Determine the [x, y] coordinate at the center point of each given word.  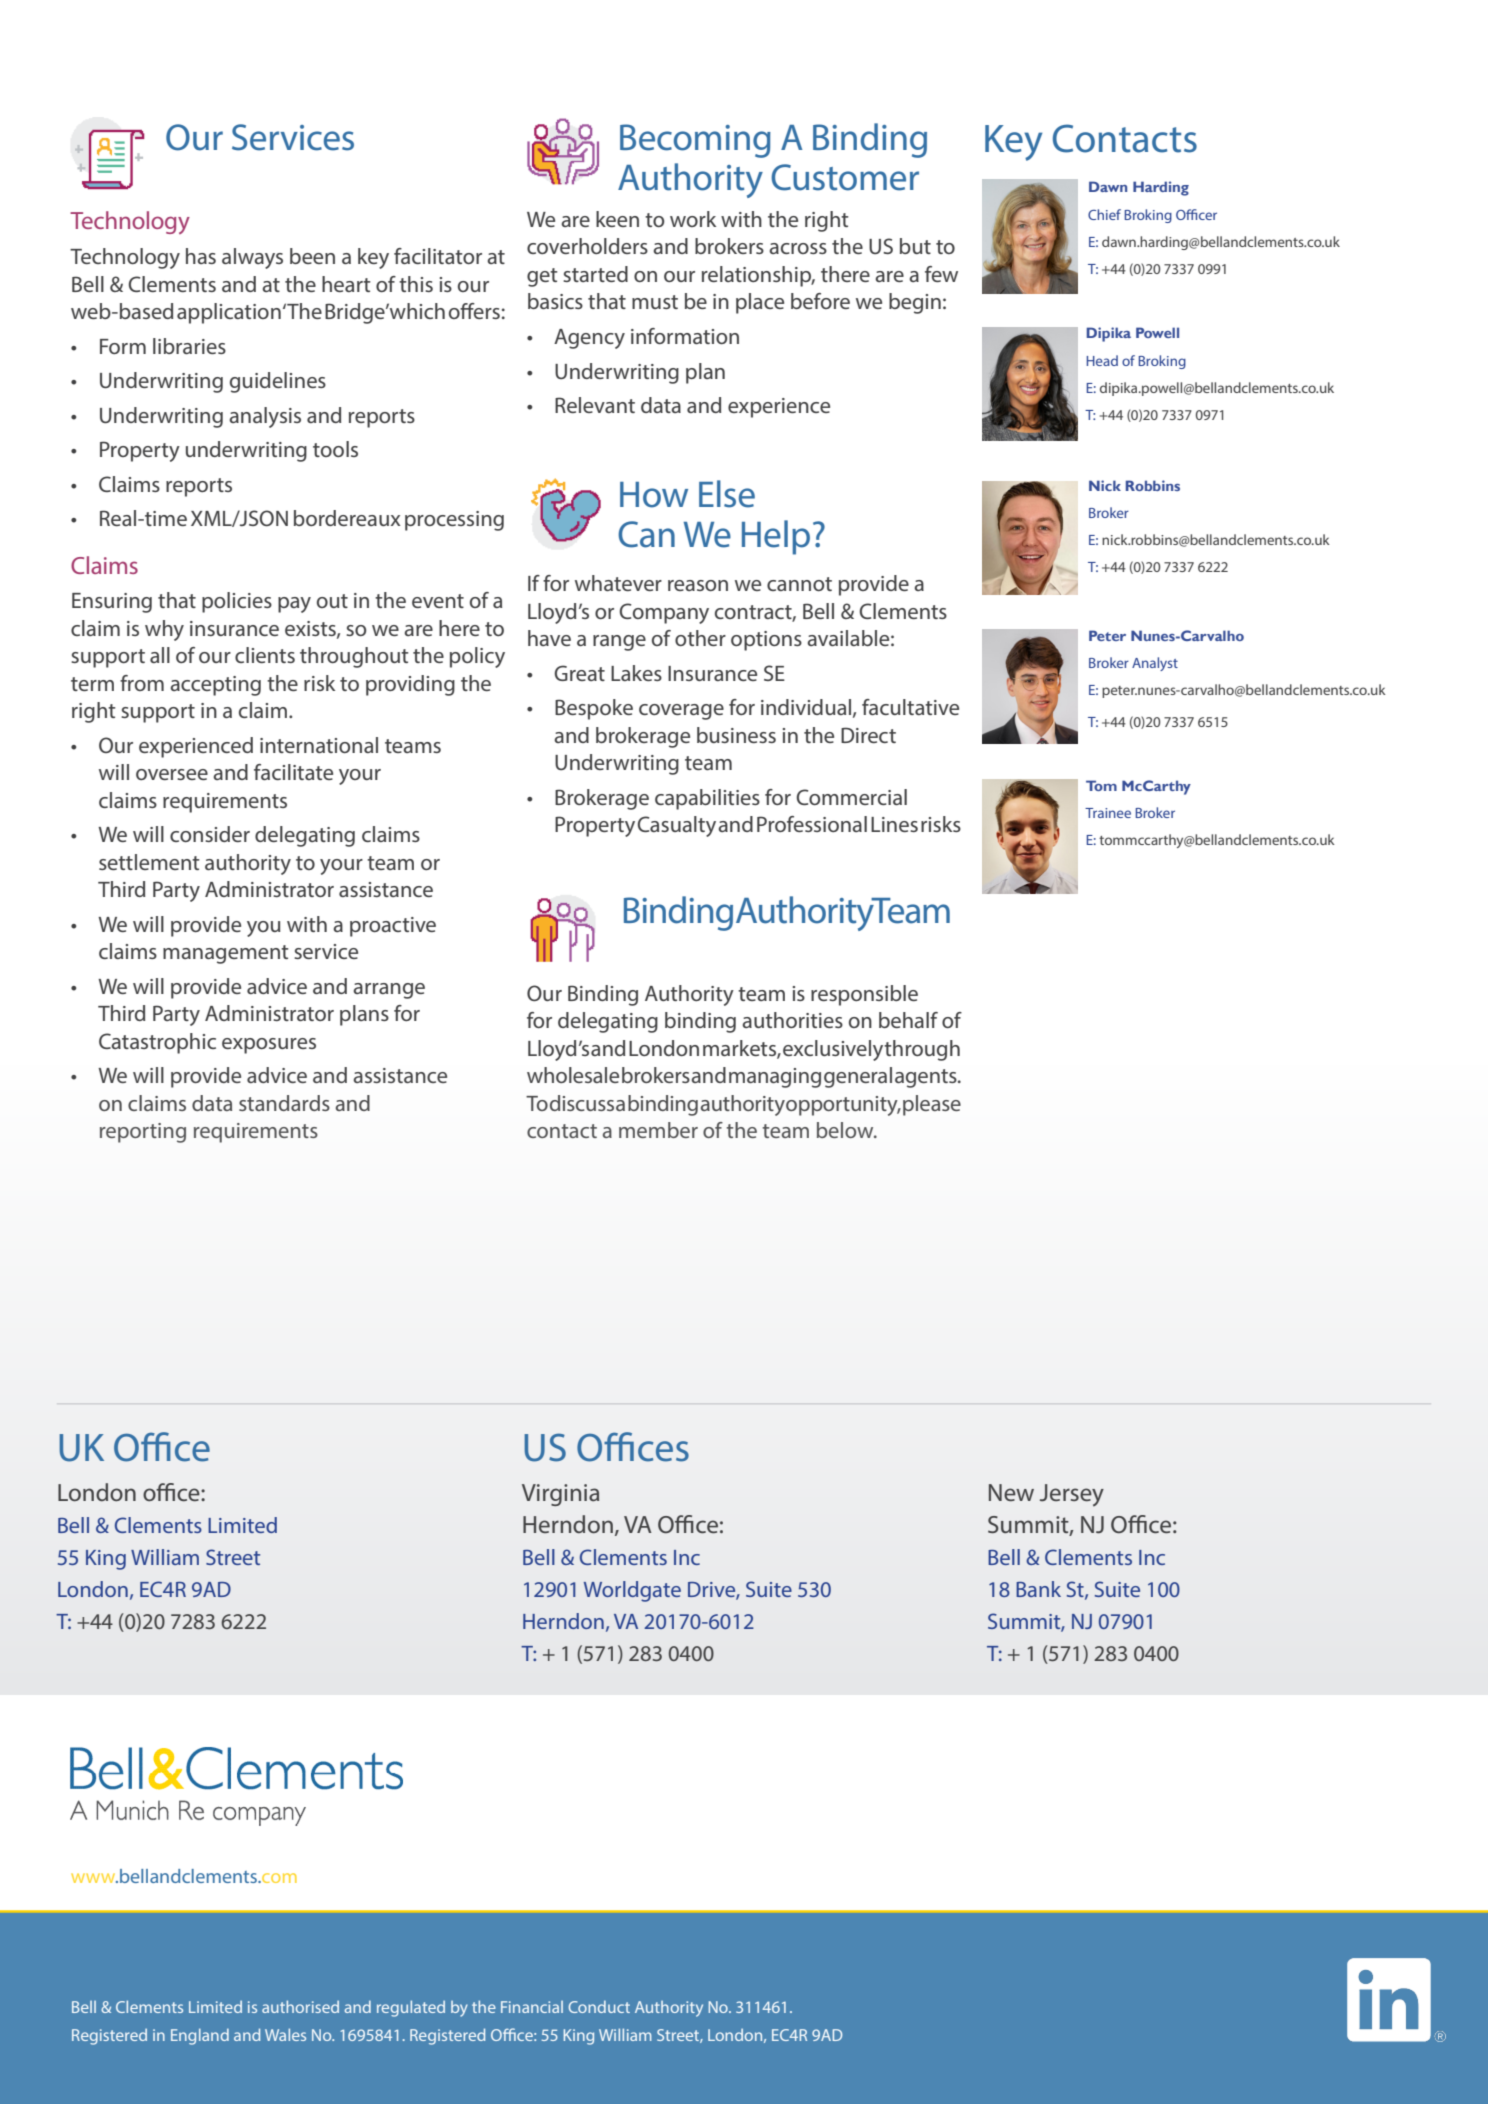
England [200, 2036]
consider [210, 834]
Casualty [676, 826]
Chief [1104, 214]
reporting [143, 1133]
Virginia [560, 1495]
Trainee [1108, 813]
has [201, 256]
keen [617, 219]
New [1011, 1492]
